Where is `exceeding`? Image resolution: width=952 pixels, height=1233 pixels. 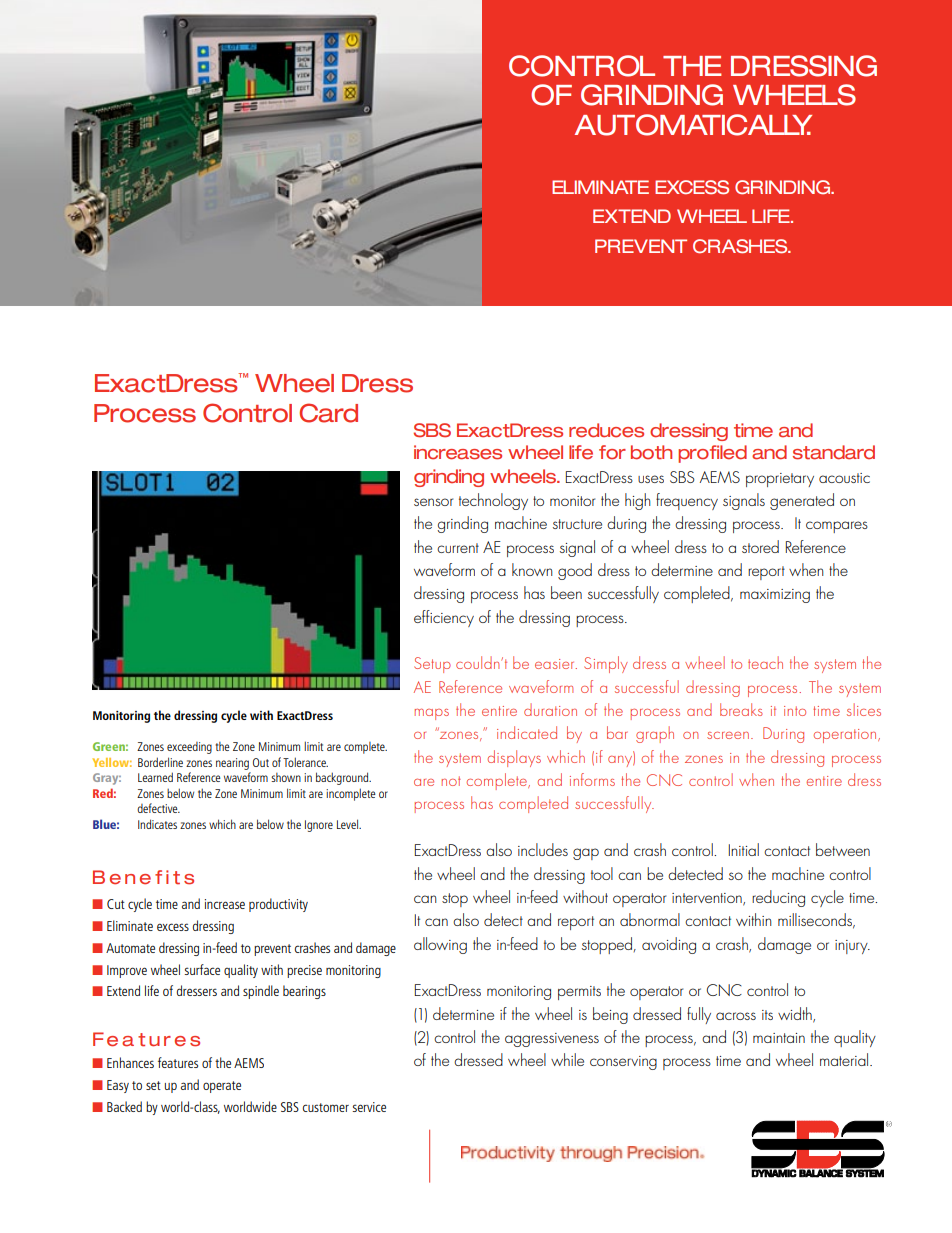
exceeding is located at coordinates (189, 748).
